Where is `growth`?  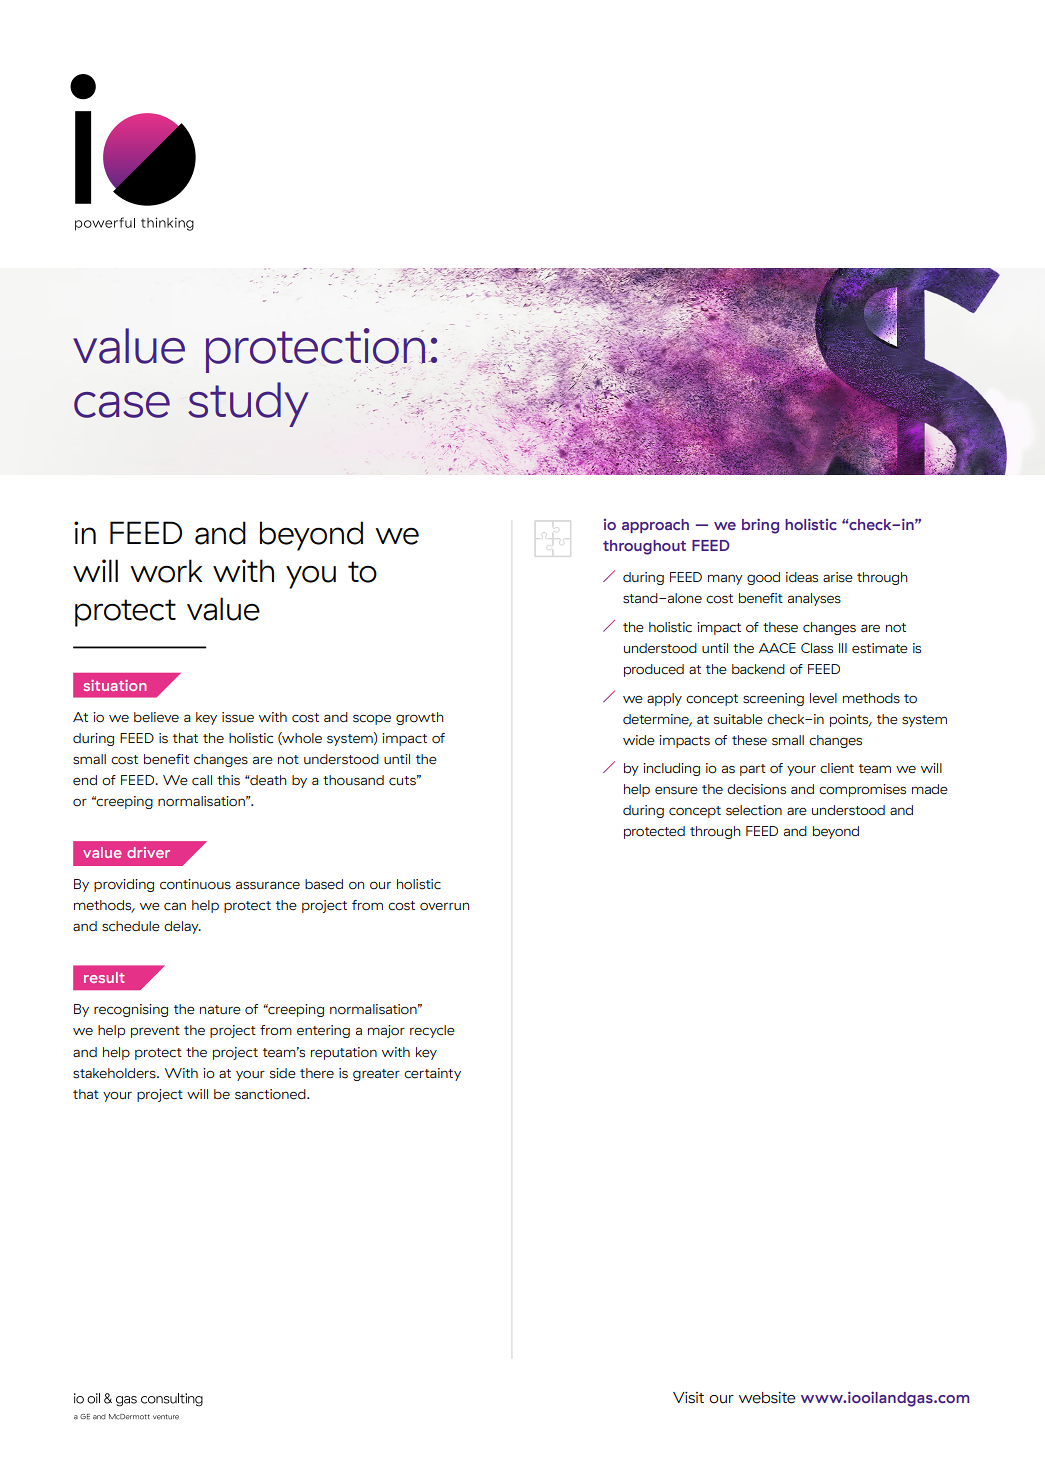 growth is located at coordinates (420, 718).
